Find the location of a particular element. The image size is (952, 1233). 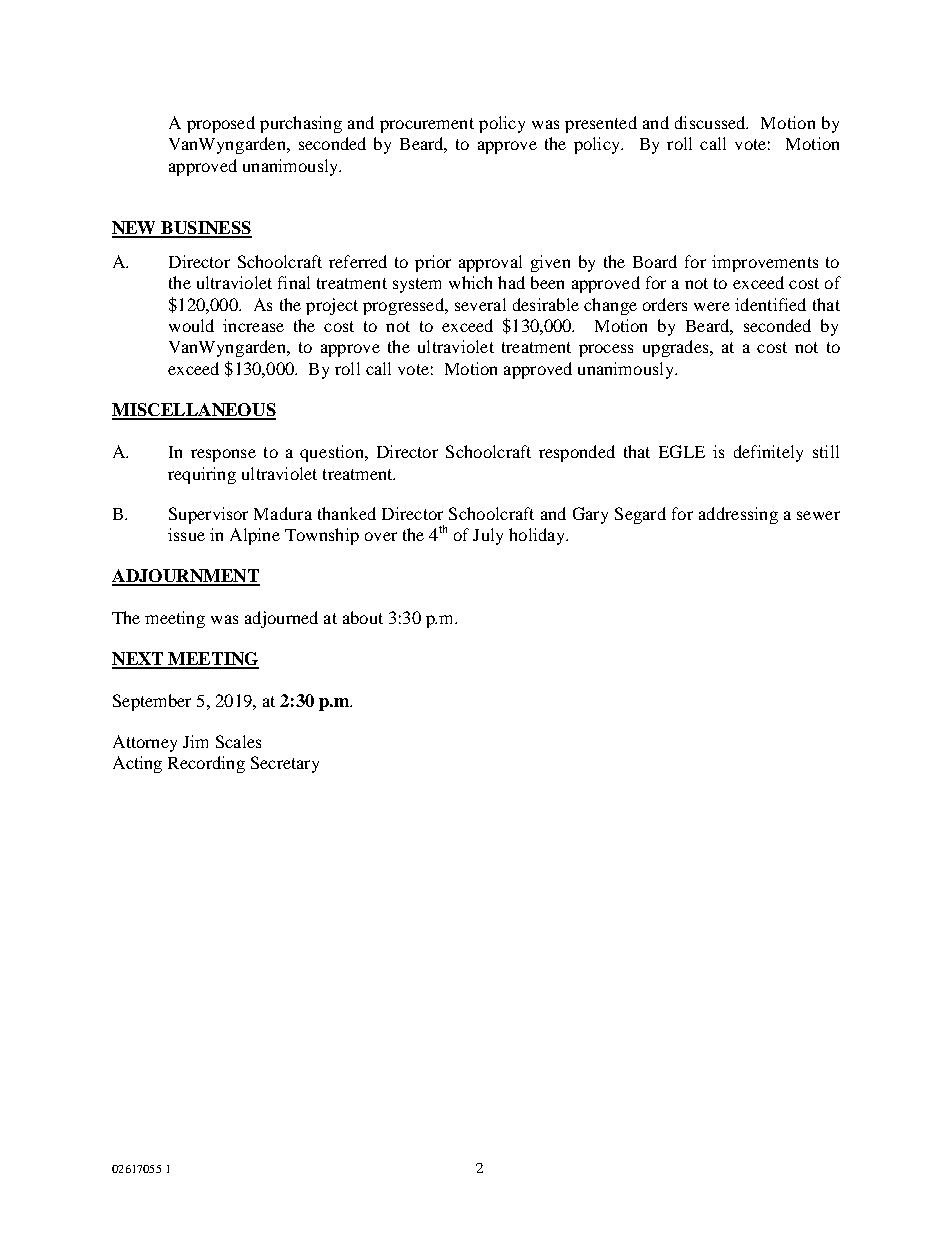

definitely is located at coordinates (768, 453).
